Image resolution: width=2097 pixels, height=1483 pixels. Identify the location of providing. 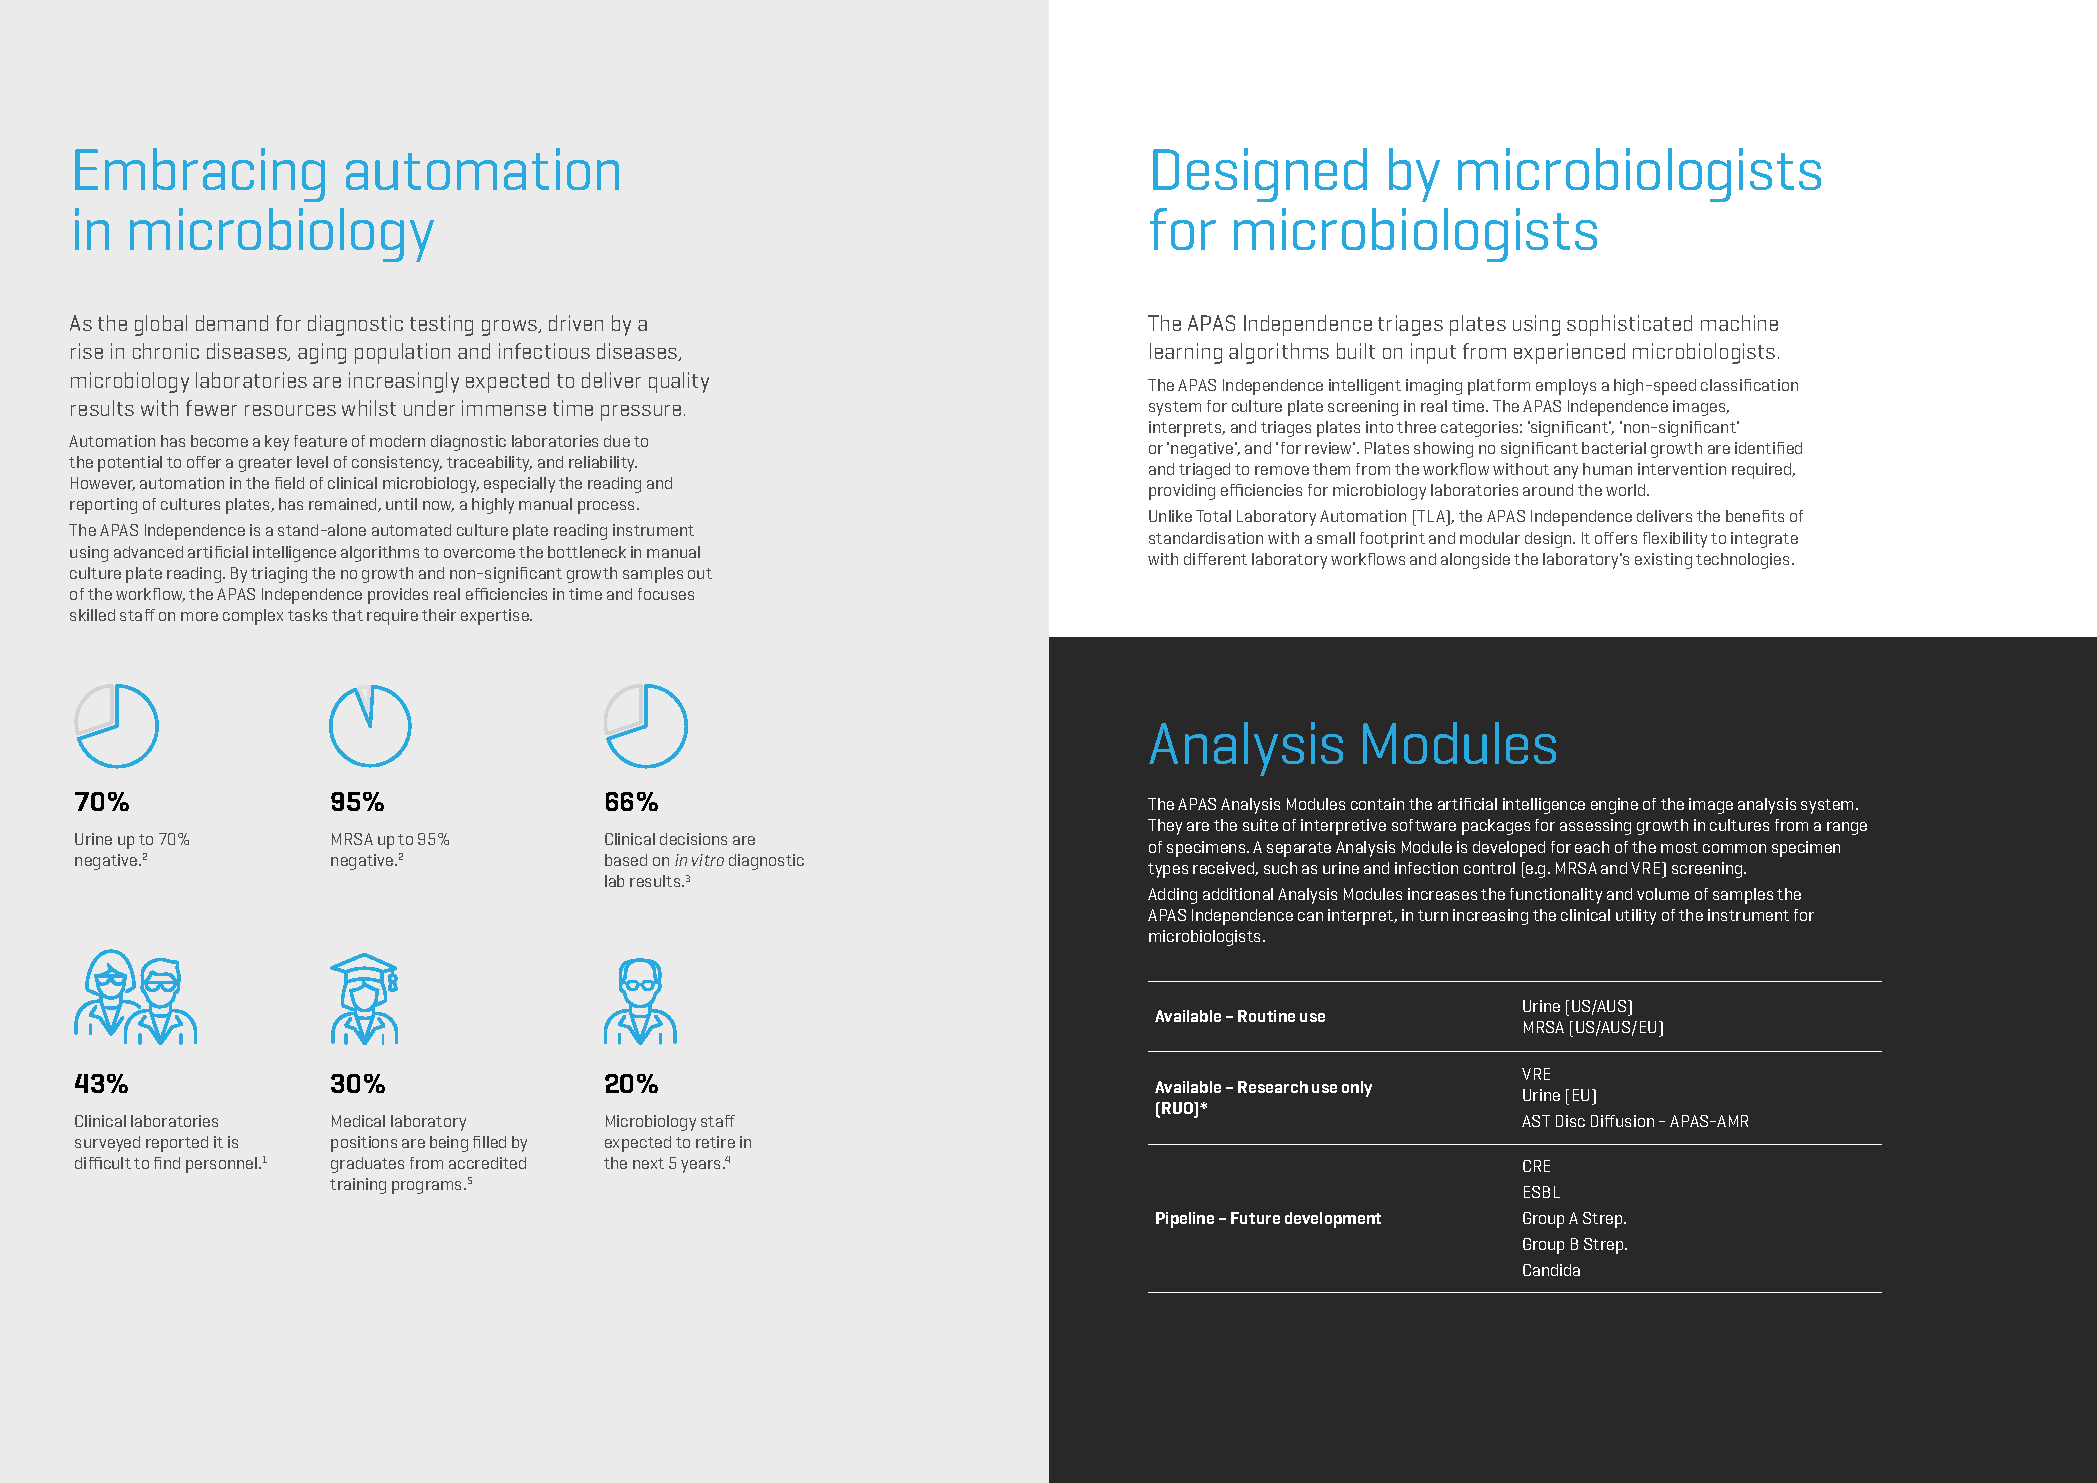
(1182, 492).
